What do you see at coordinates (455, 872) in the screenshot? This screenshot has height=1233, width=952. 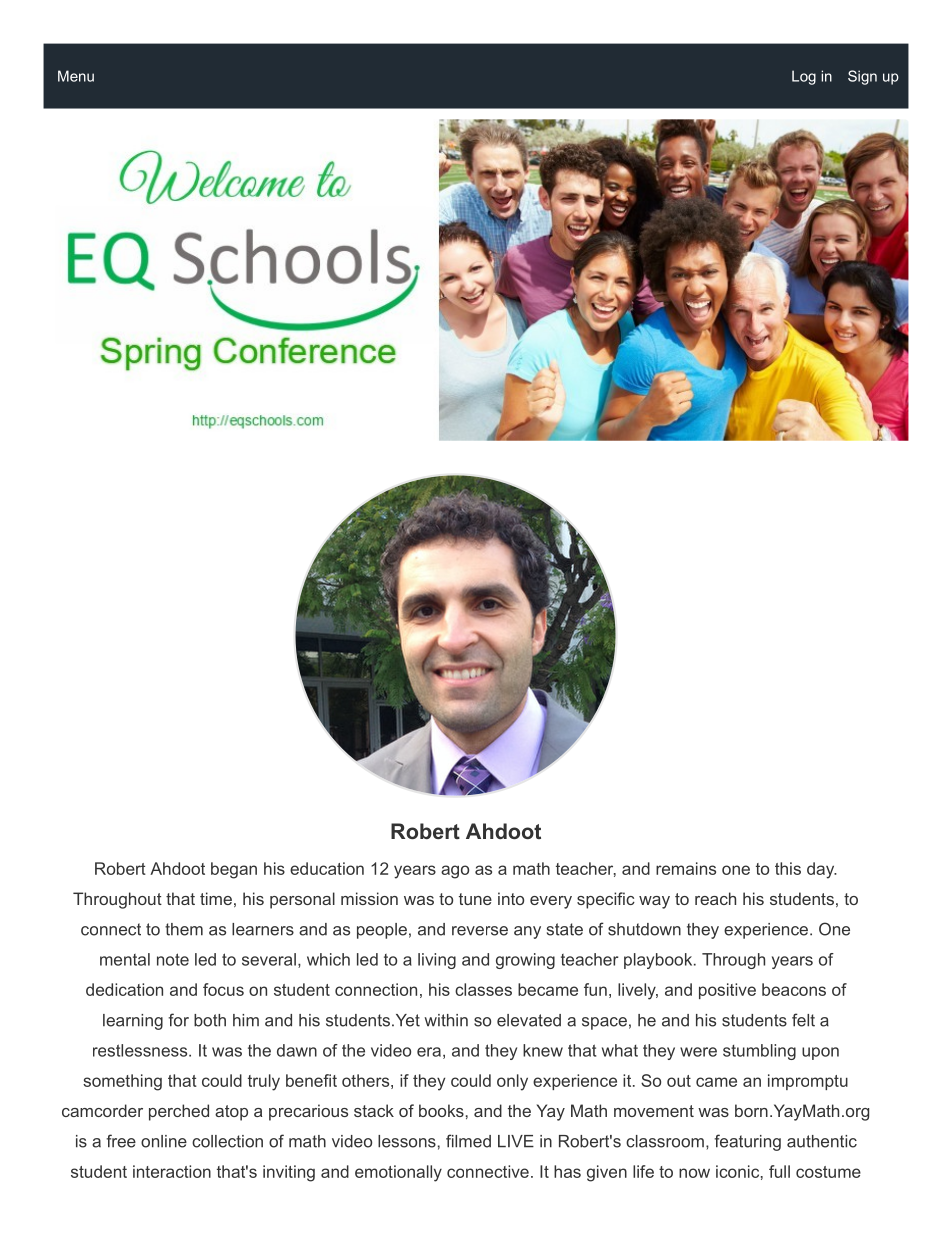 I see `ago` at bounding box center [455, 872].
